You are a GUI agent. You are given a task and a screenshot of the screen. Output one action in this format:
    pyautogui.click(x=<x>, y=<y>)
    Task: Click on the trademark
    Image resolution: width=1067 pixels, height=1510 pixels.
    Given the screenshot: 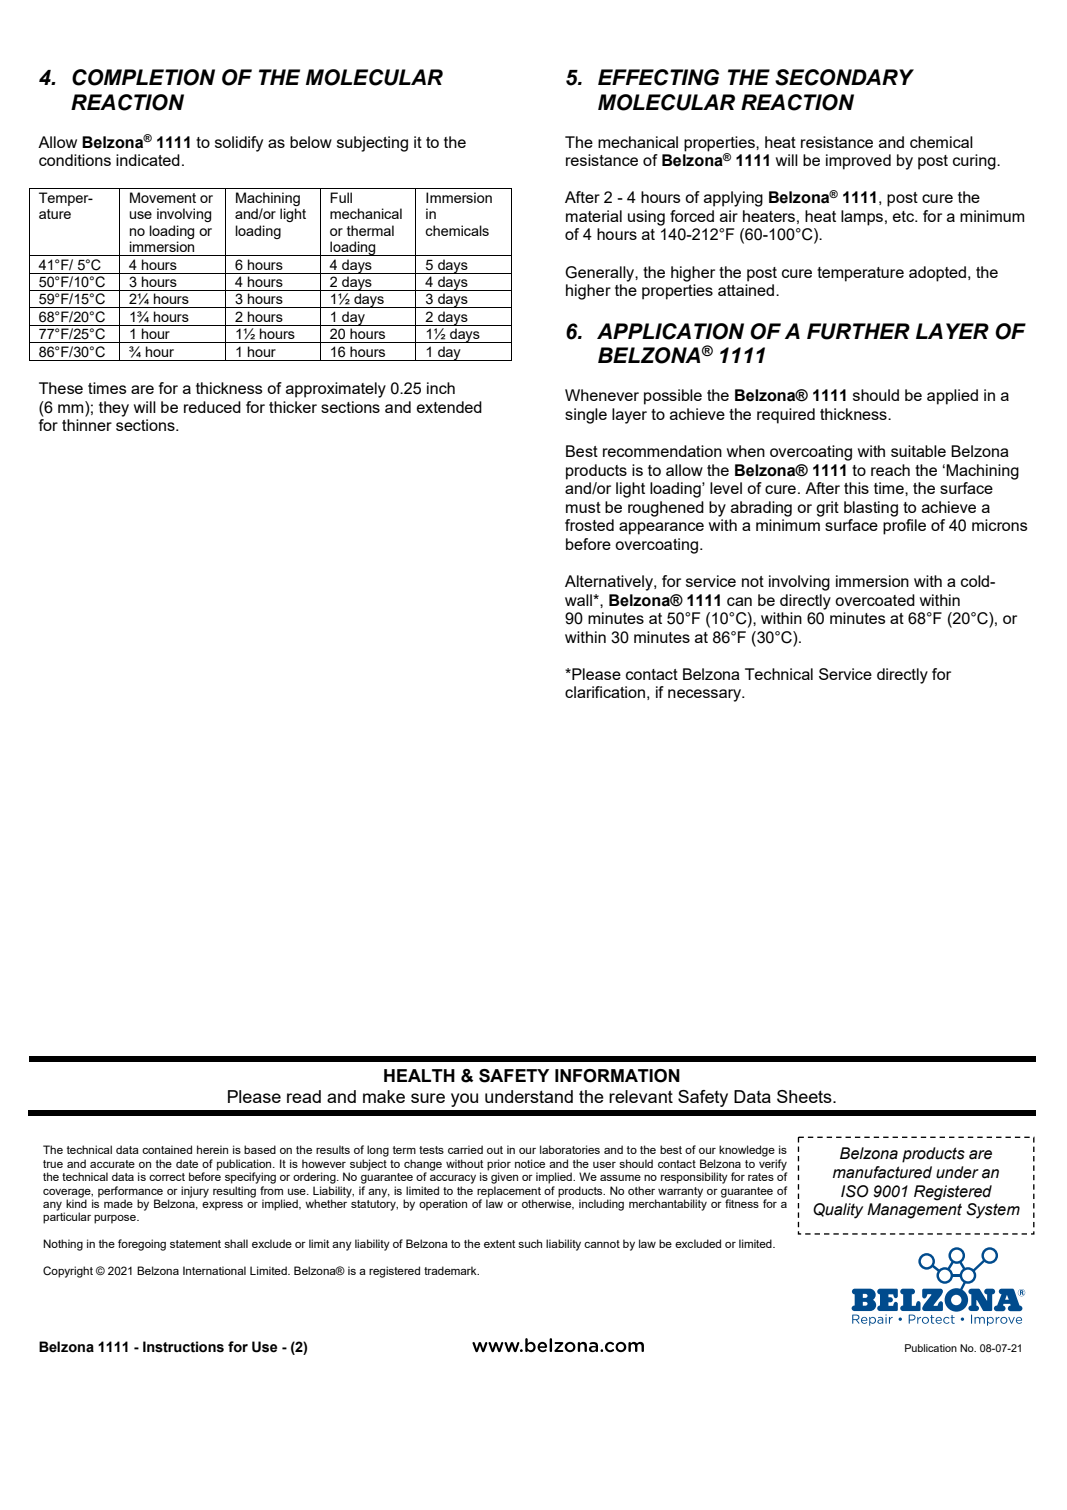 What is the action you would take?
    pyautogui.click(x=451, y=1270)
